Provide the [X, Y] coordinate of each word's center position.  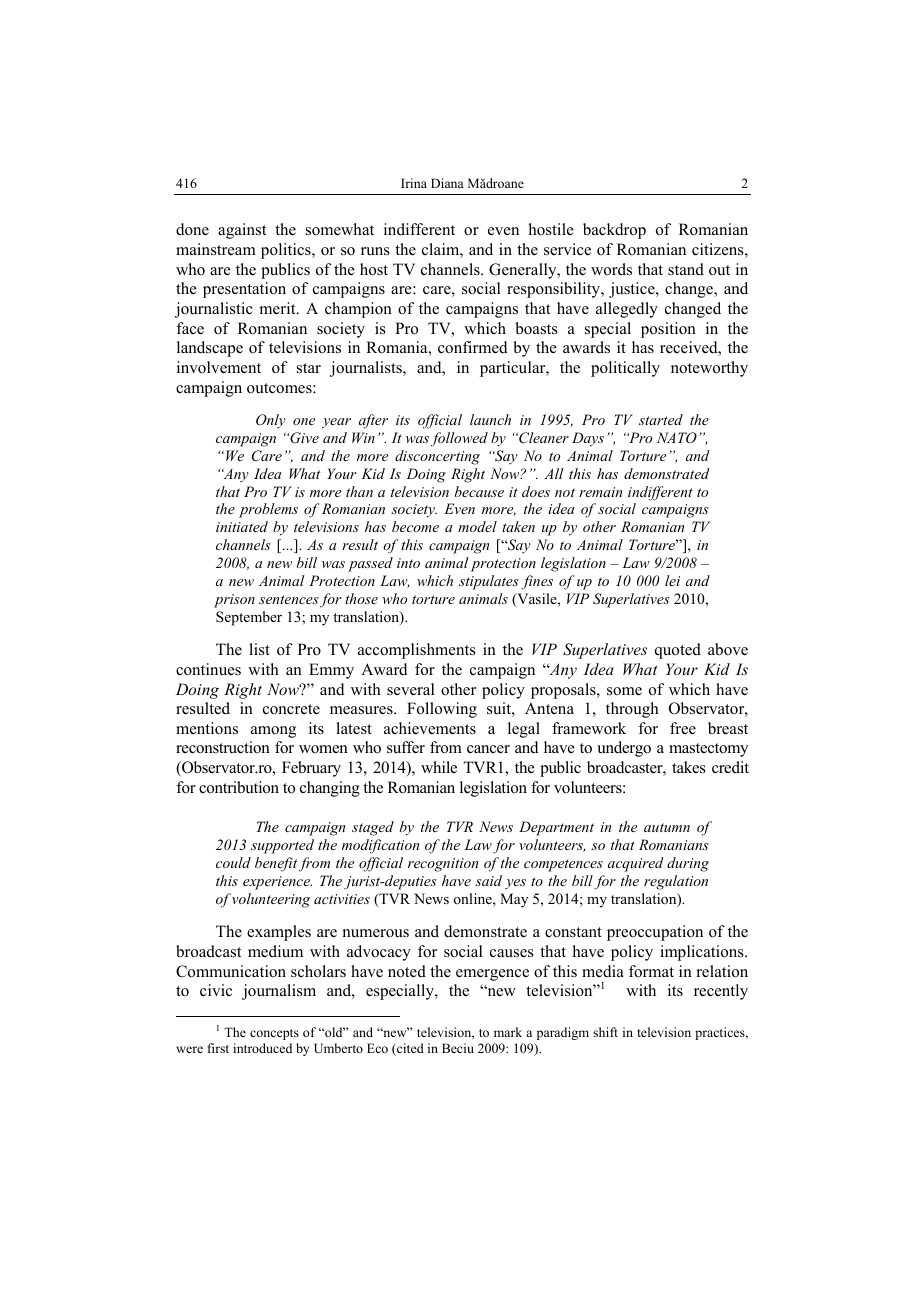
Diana [447, 183]
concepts [274, 1034]
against [242, 231]
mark [508, 1032]
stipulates [489, 582]
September [249, 618]
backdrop [614, 231]
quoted [678, 651]
